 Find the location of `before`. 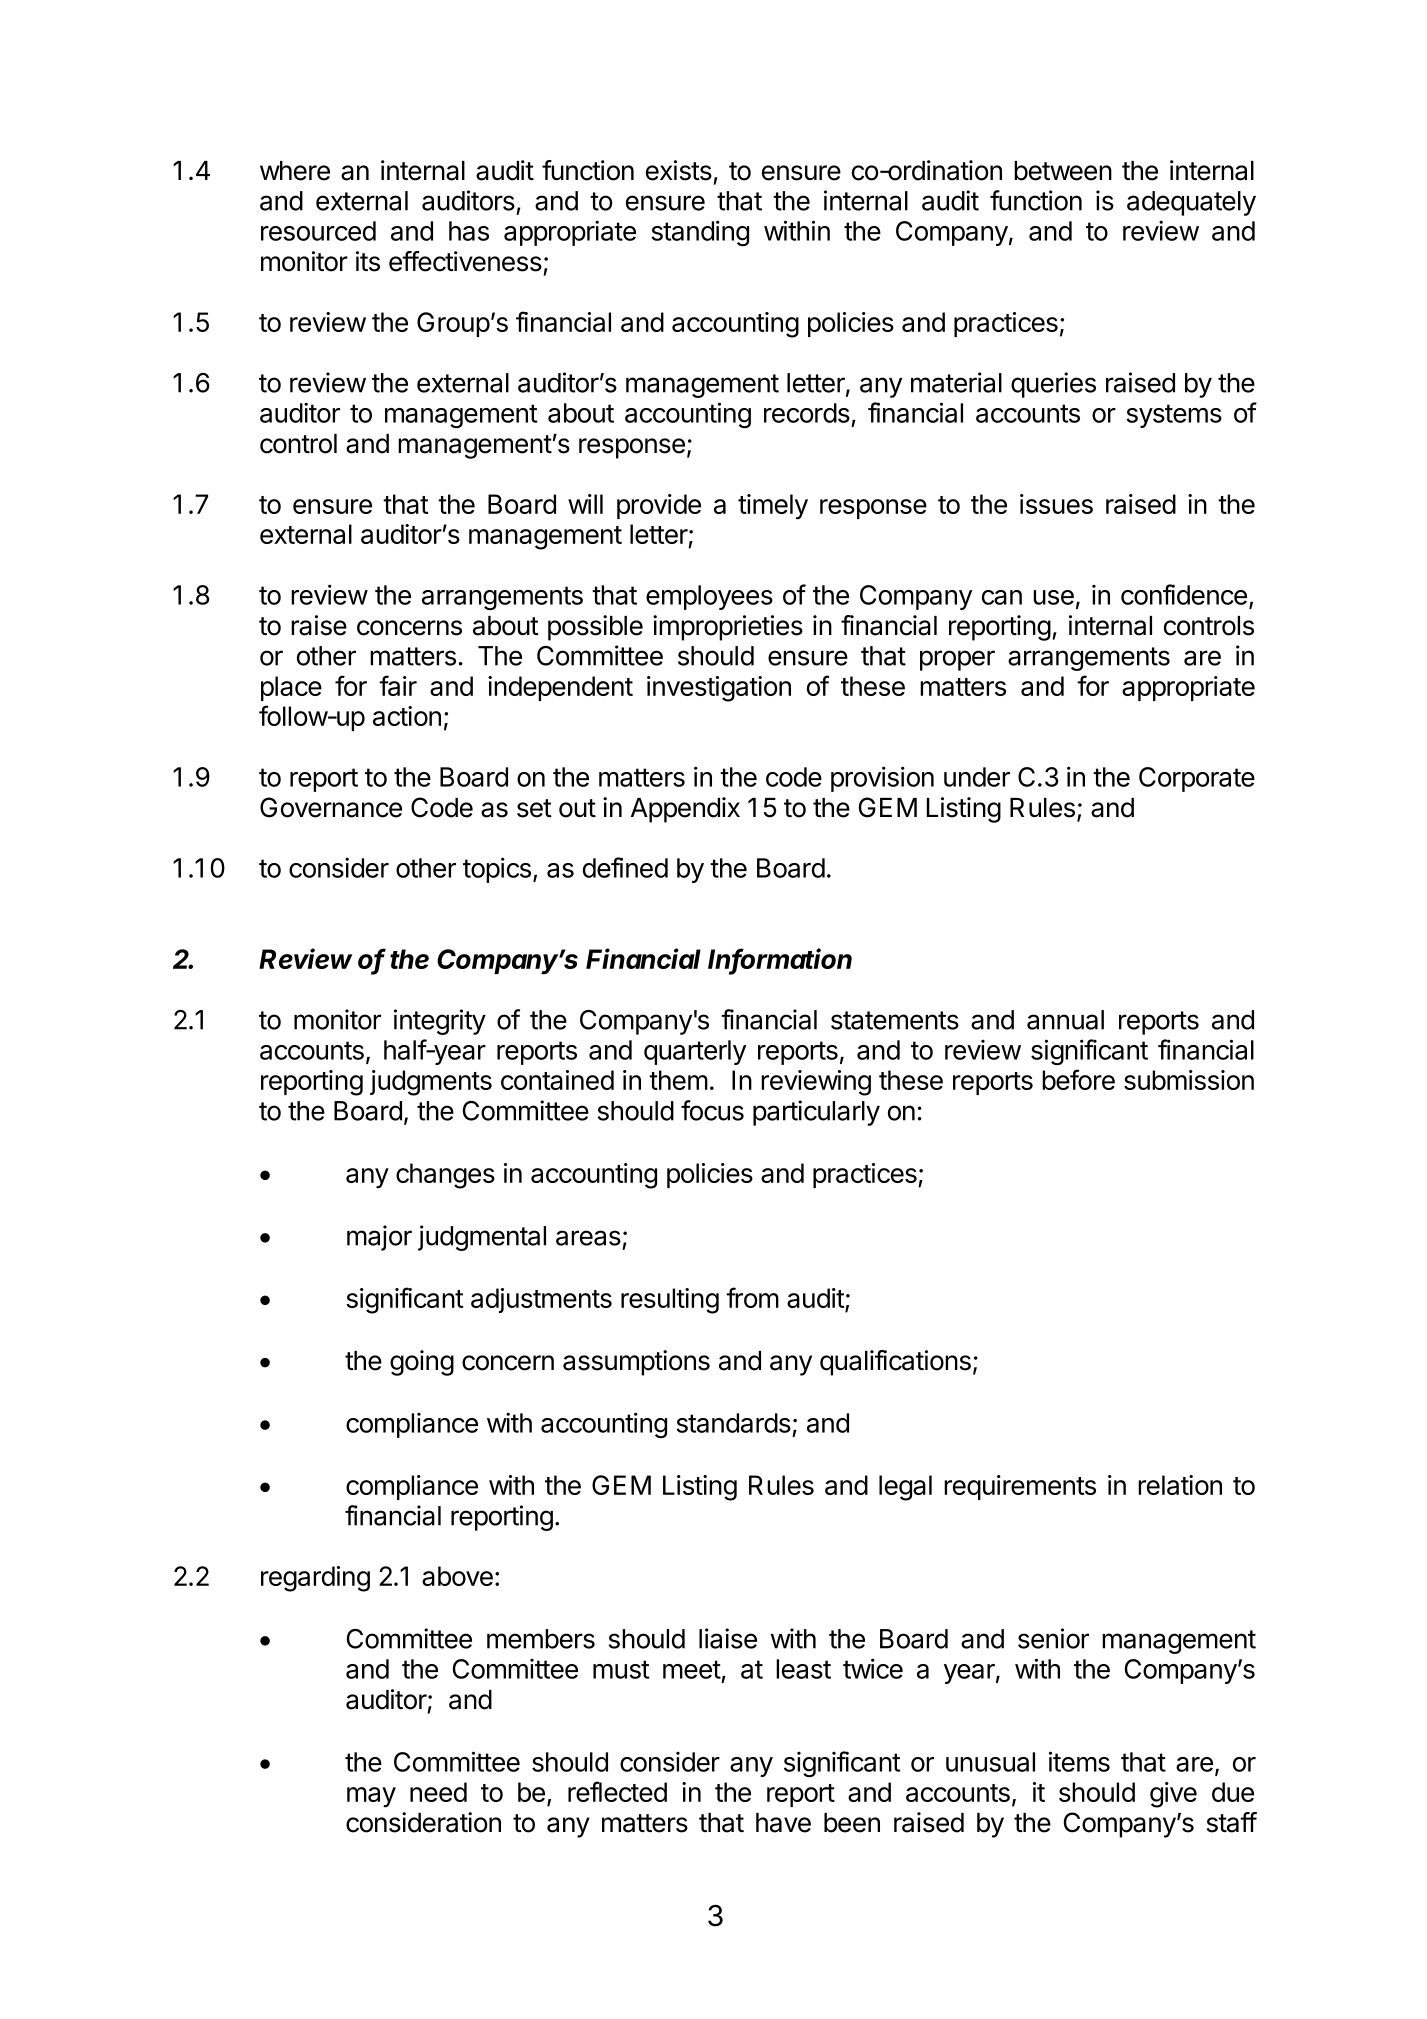

before is located at coordinates (1078, 1079).
